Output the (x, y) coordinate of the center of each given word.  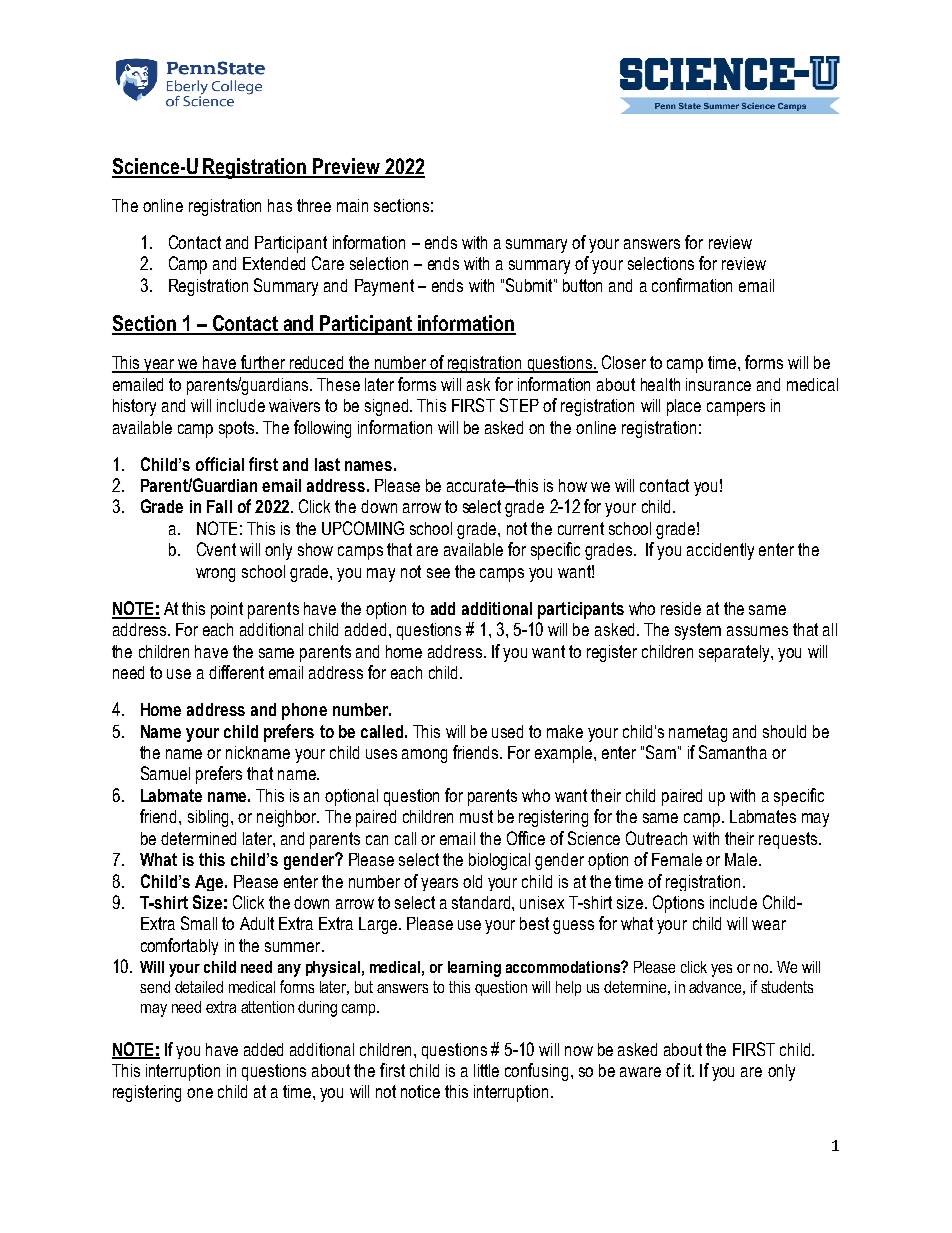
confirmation (692, 285)
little (486, 1070)
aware (640, 1072)
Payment (384, 287)
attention (267, 1007)
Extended (274, 263)
